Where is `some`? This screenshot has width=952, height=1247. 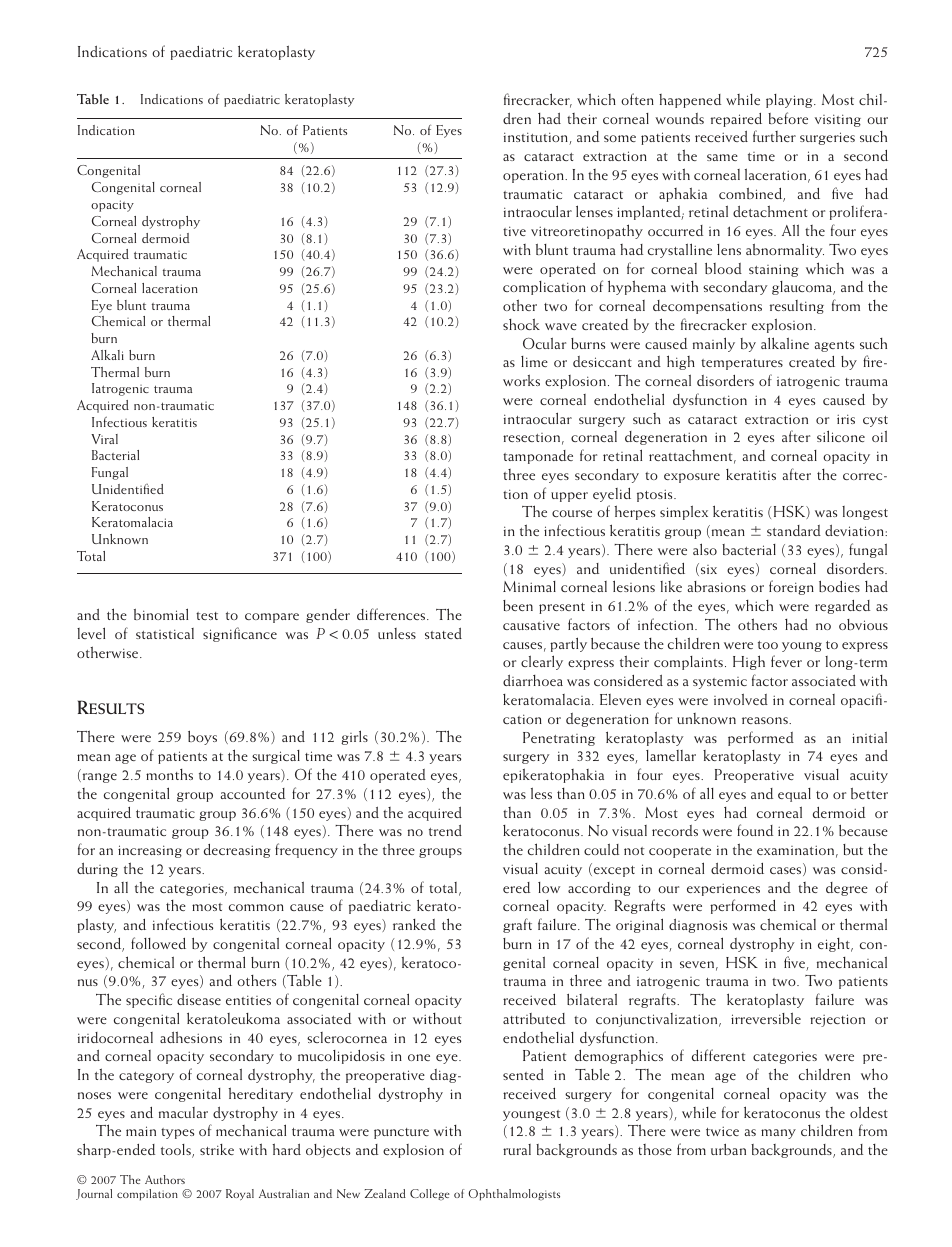 some is located at coordinates (620, 138).
